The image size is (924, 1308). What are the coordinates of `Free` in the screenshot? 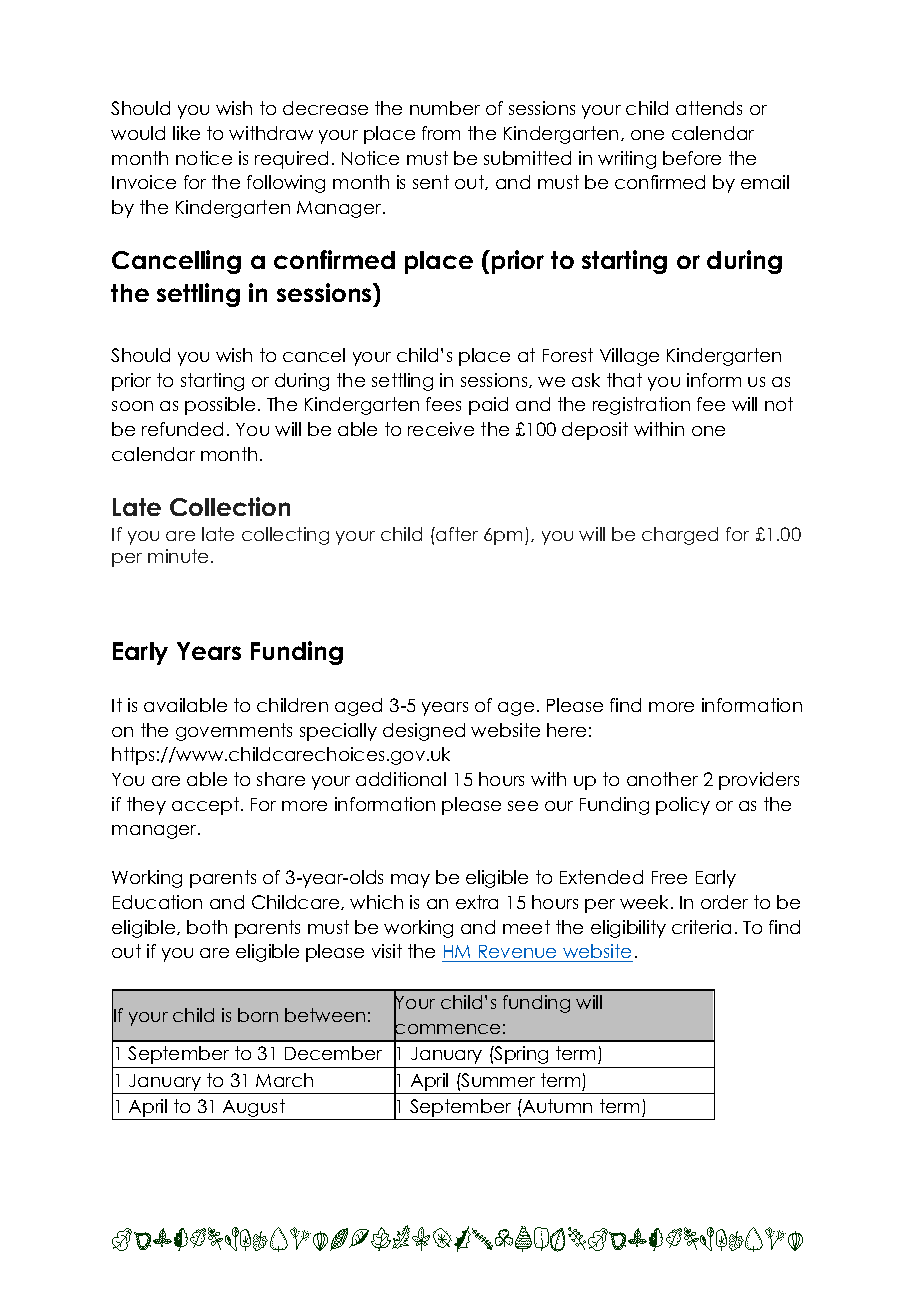 It's located at (669, 877).
